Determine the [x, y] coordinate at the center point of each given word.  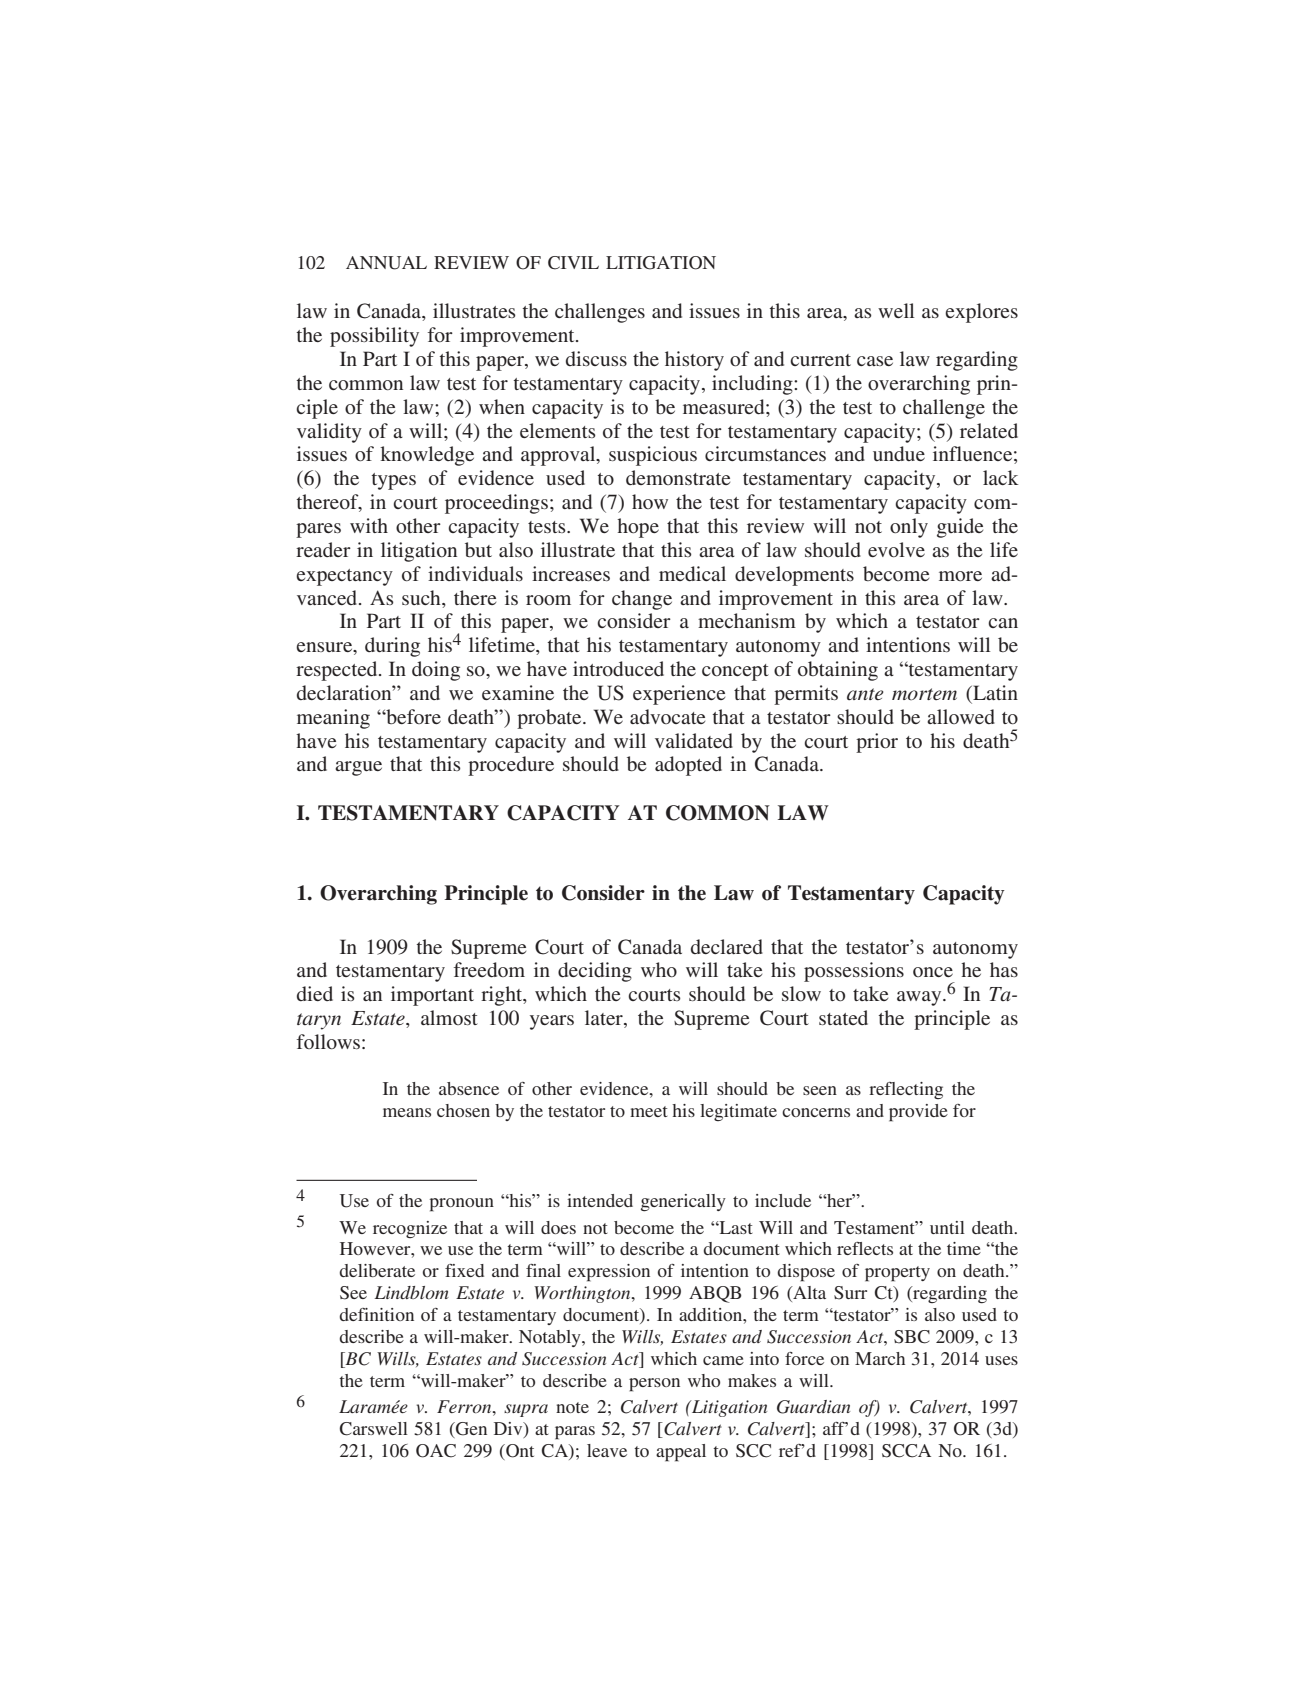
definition [376, 1314]
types [394, 481]
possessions [854, 972]
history [694, 361]
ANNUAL [386, 263]
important [432, 996]
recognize [410, 1229]
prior [877, 743]
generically [683, 1203]
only [909, 528]
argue [358, 768]
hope [638, 528]
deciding [595, 972]
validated [694, 740]
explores [981, 313]
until [947, 1227]
